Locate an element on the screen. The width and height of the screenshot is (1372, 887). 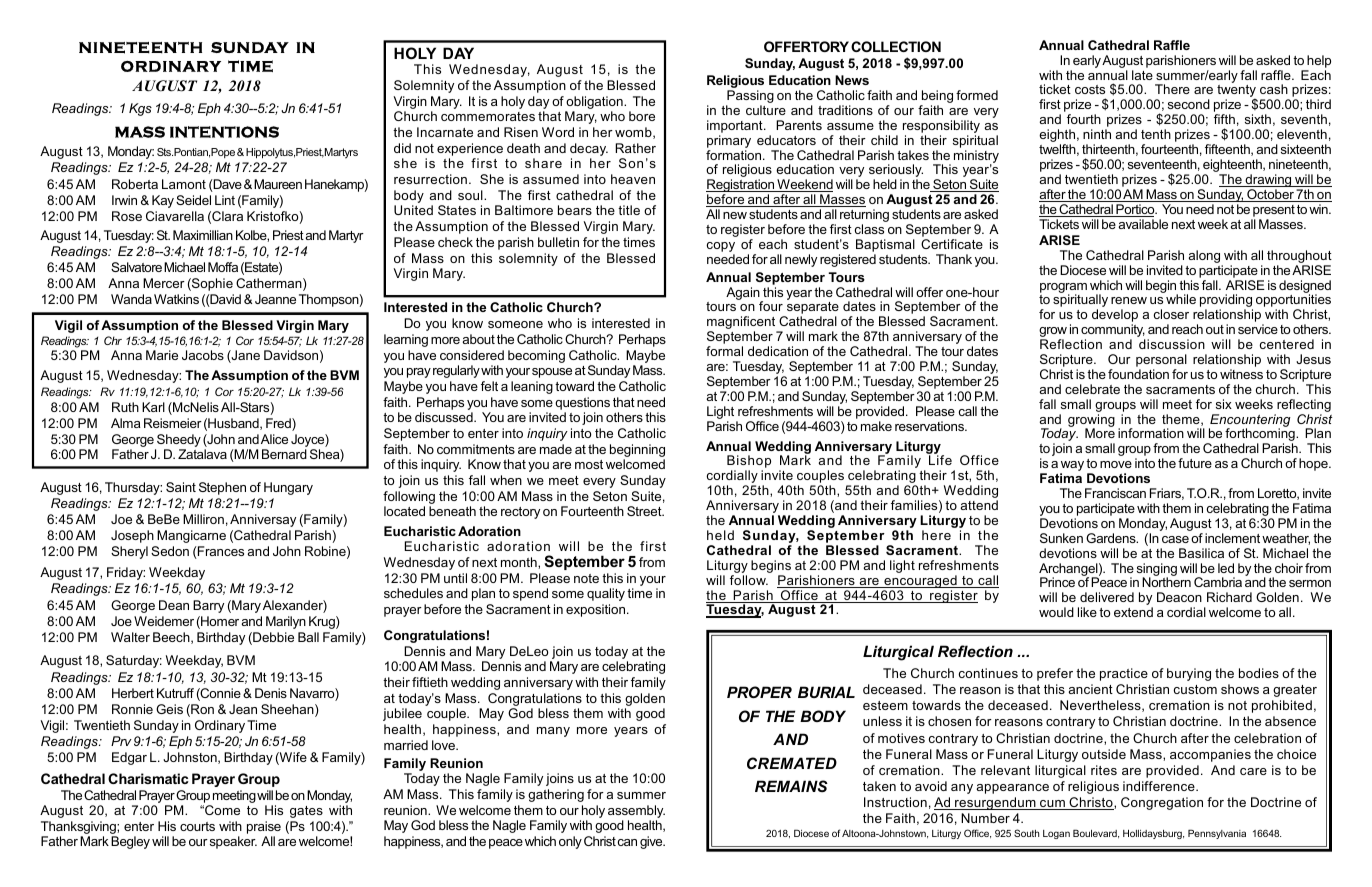
assembly is located at coordinates (636, 813).
